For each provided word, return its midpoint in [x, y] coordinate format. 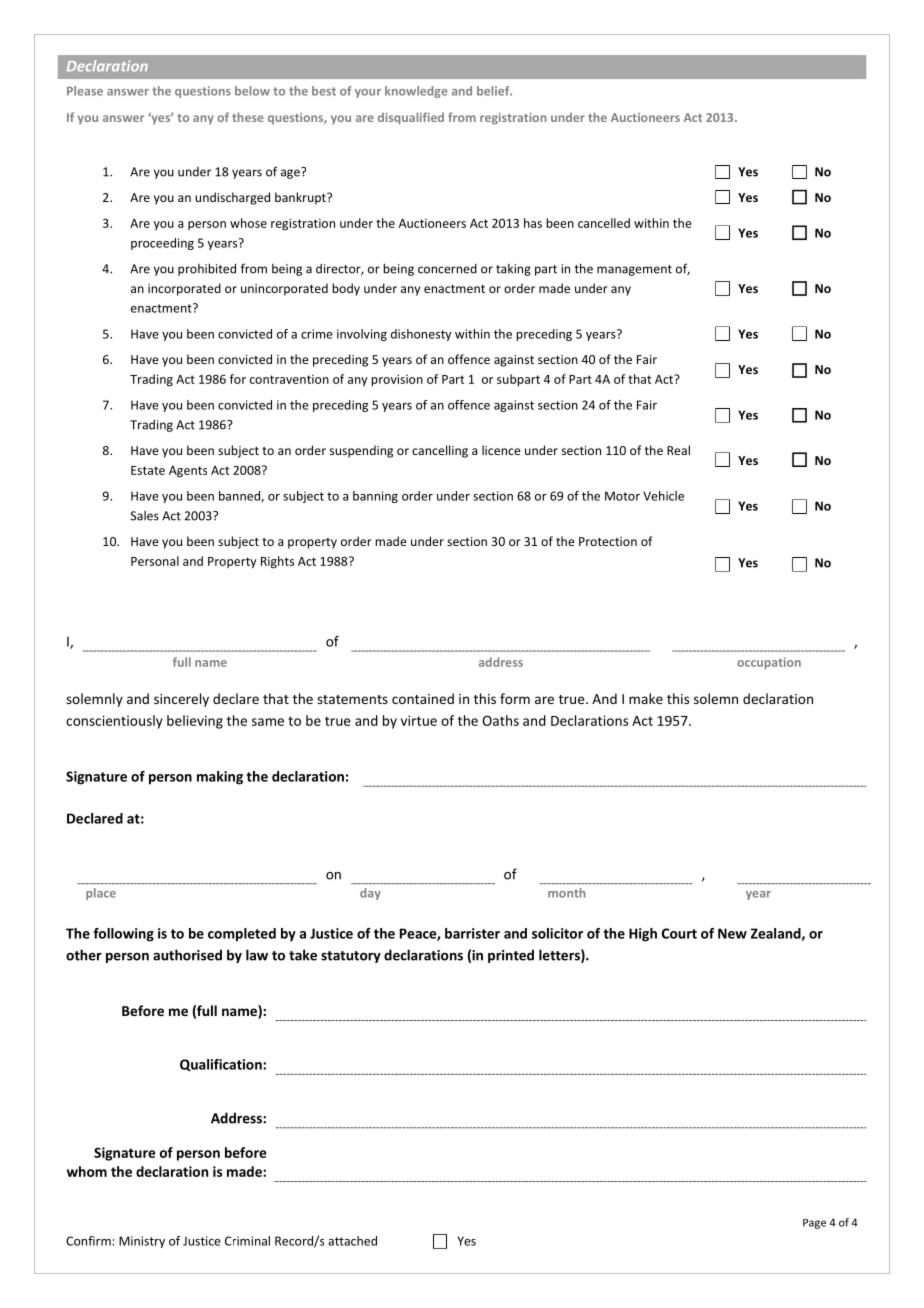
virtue [419, 720]
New [732, 933]
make [646, 698]
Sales [145, 516]
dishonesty [421, 335]
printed [511, 956]
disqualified [411, 118]
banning [375, 497]
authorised [187, 955]
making [220, 778]
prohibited [207, 269]
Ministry [142, 1242]
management [634, 270]
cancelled [604, 223]
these [248, 117]
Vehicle [663, 496]
